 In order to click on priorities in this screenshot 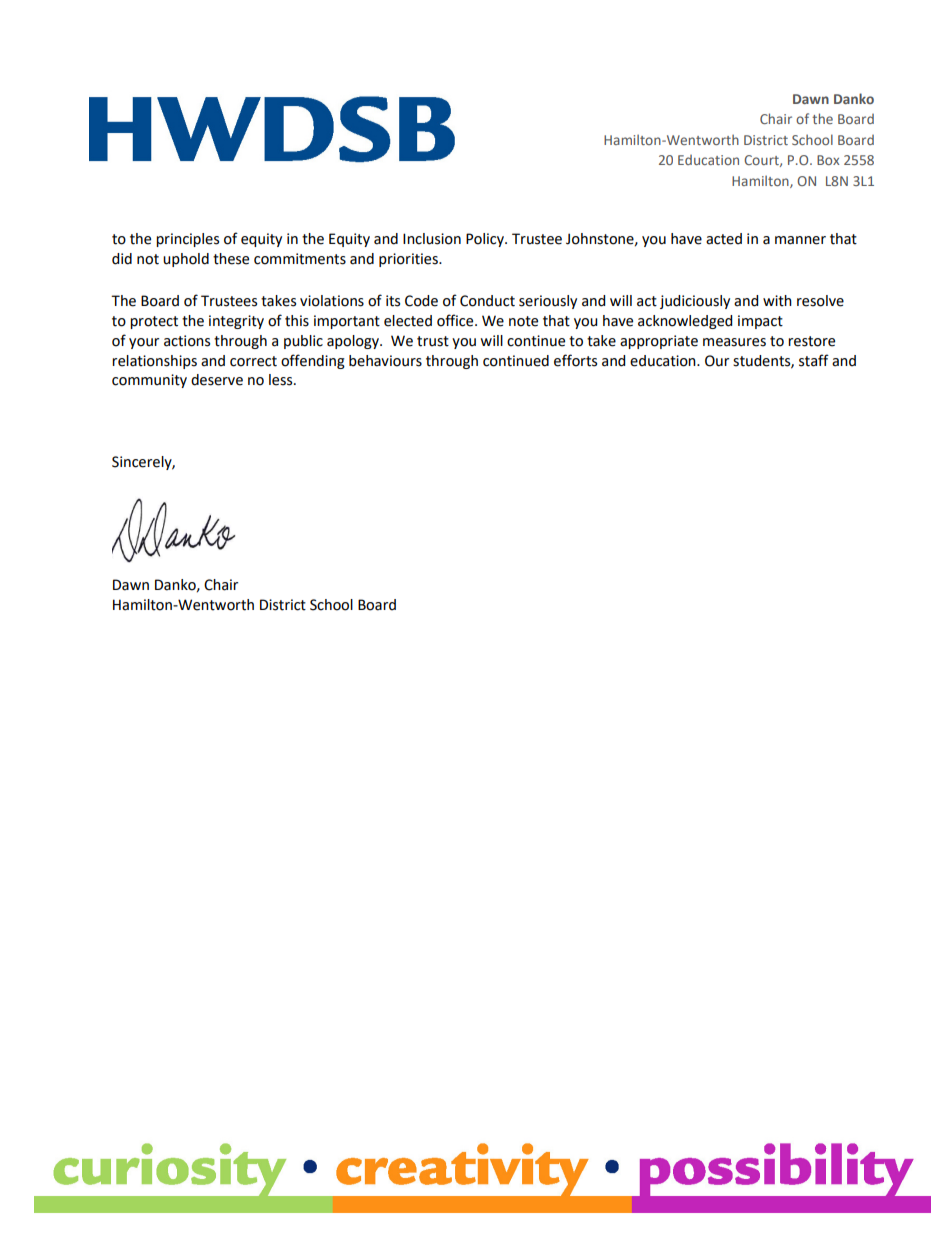, I will do `click(409, 260)`.
